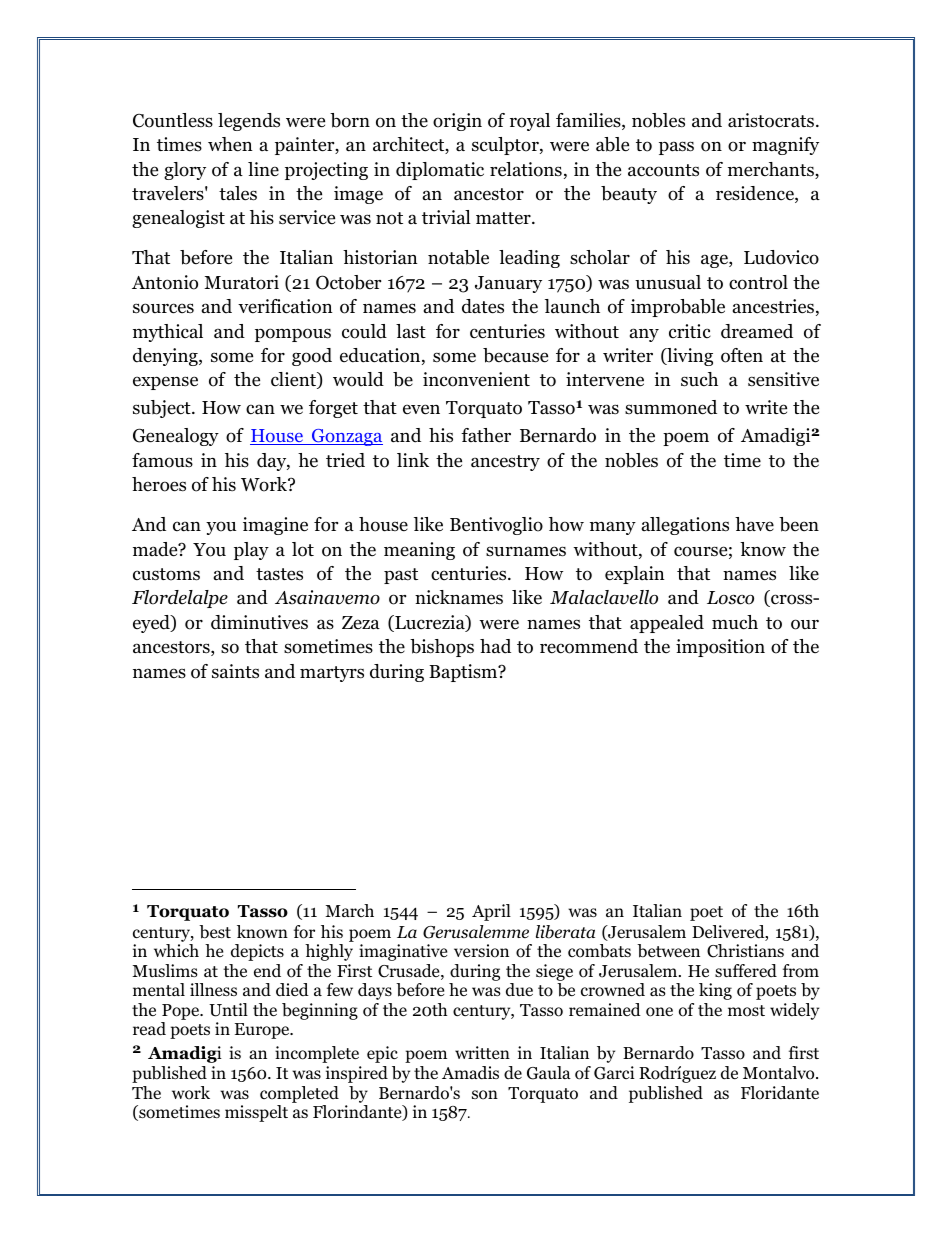  What do you see at coordinates (275, 526) in the document?
I see `imagine` at bounding box center [275, 526].
